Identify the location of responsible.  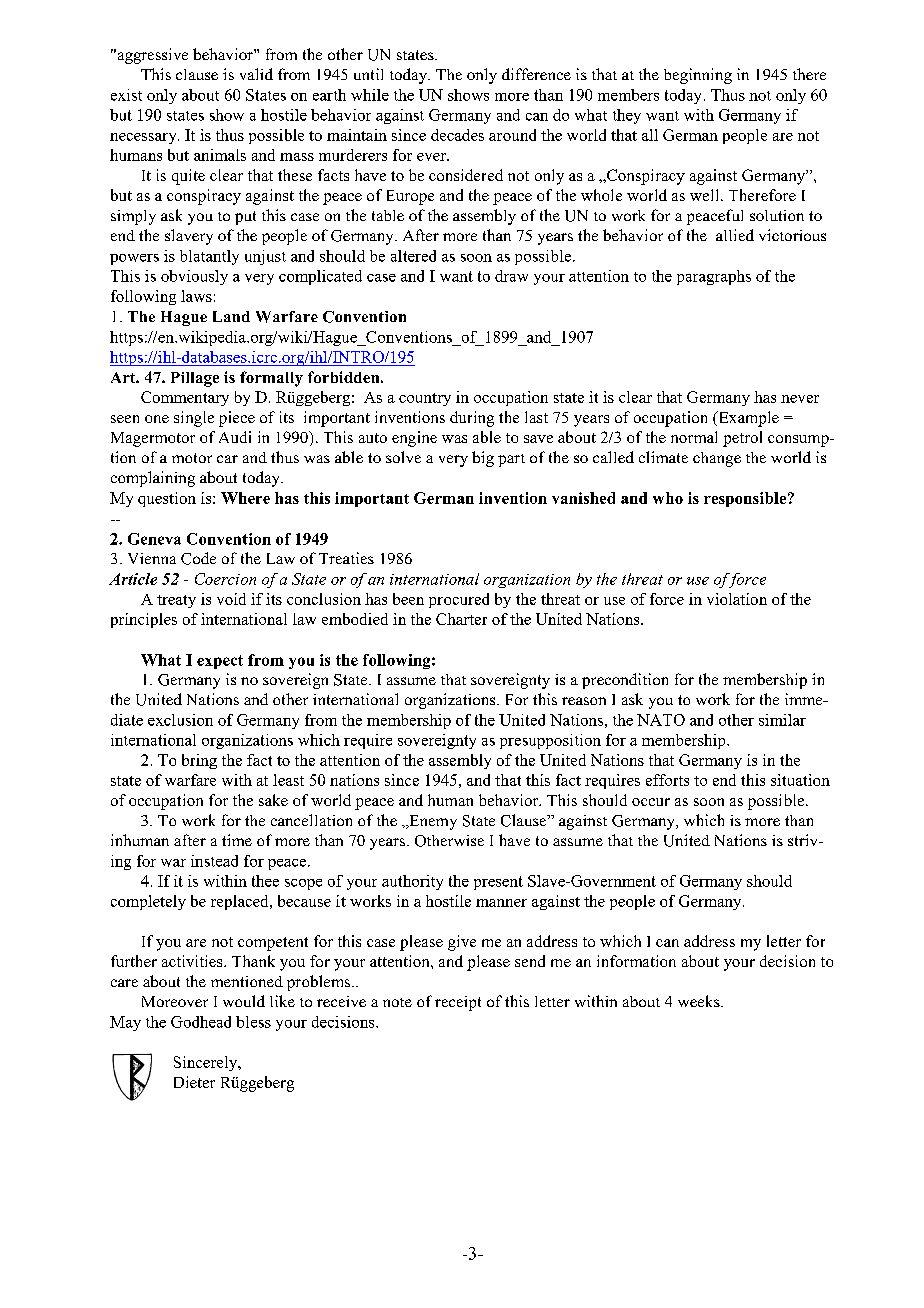
(746, 499).
